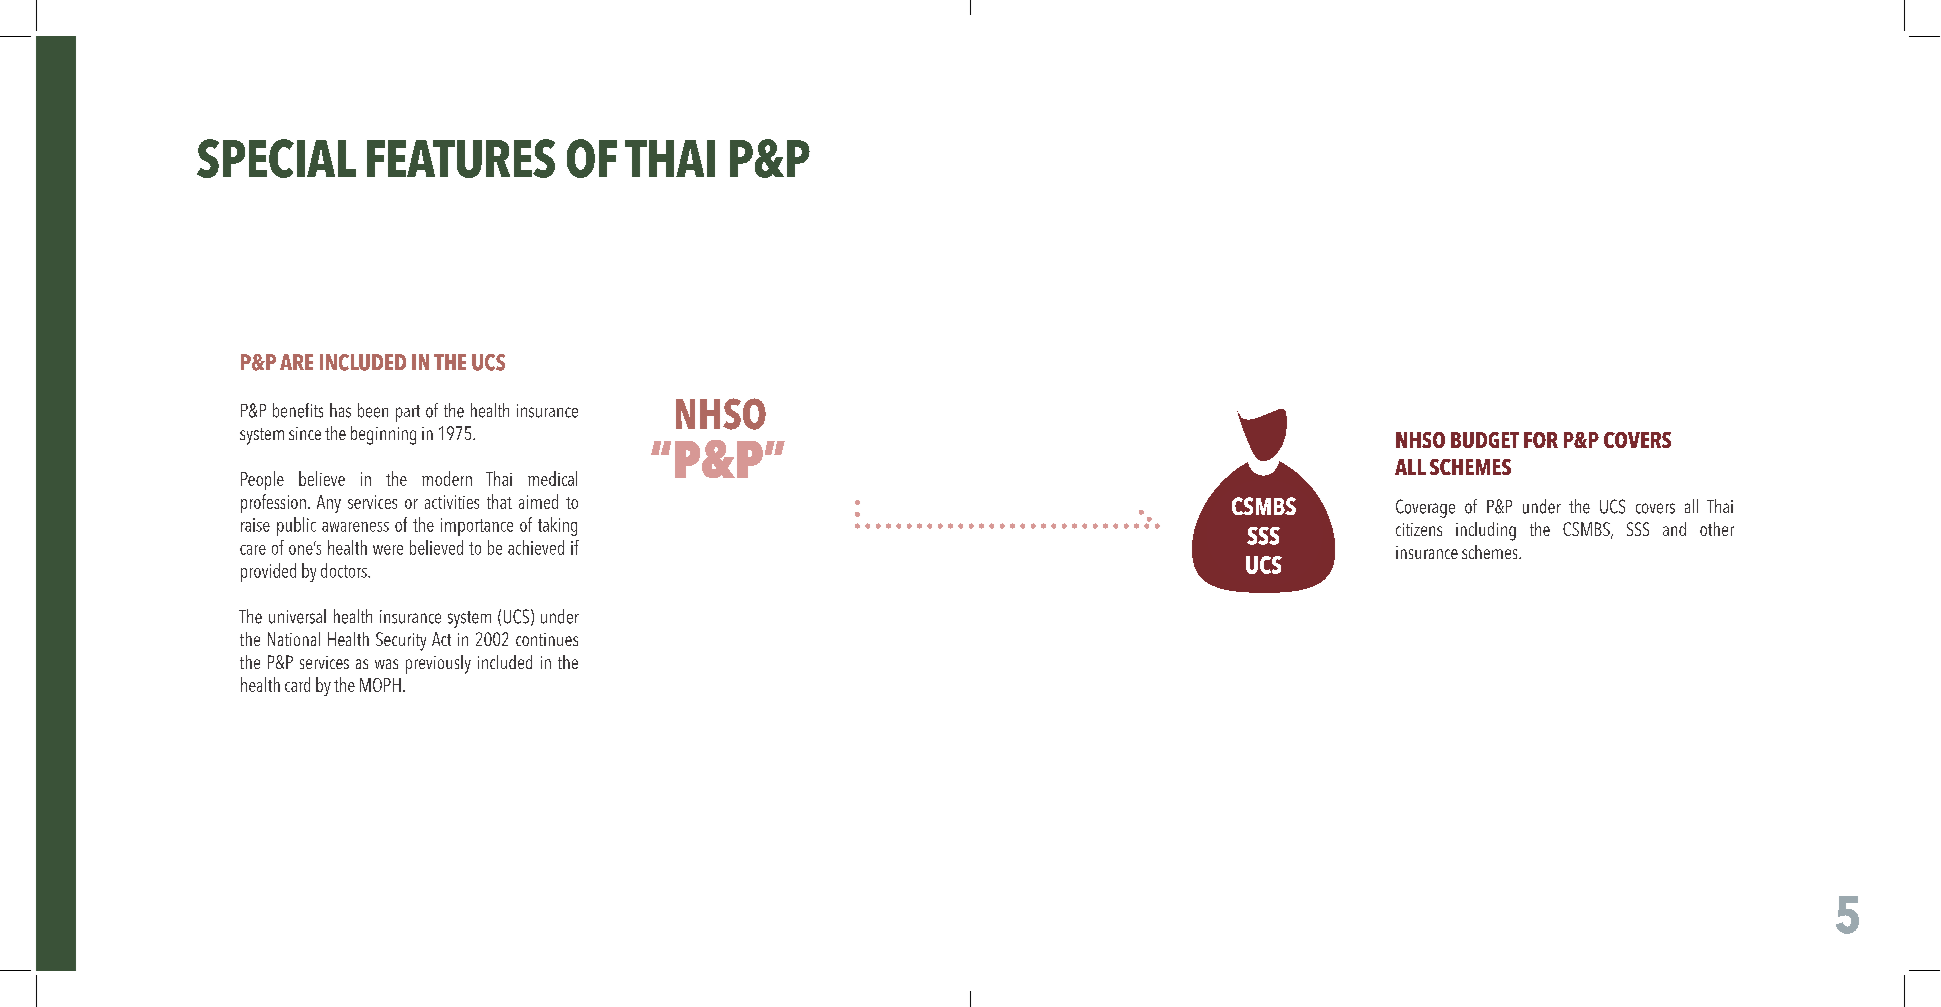 This image has height=1007, width=1941. Describe the element at coordinates (408, 413) in the image. I see `part` at that location.
